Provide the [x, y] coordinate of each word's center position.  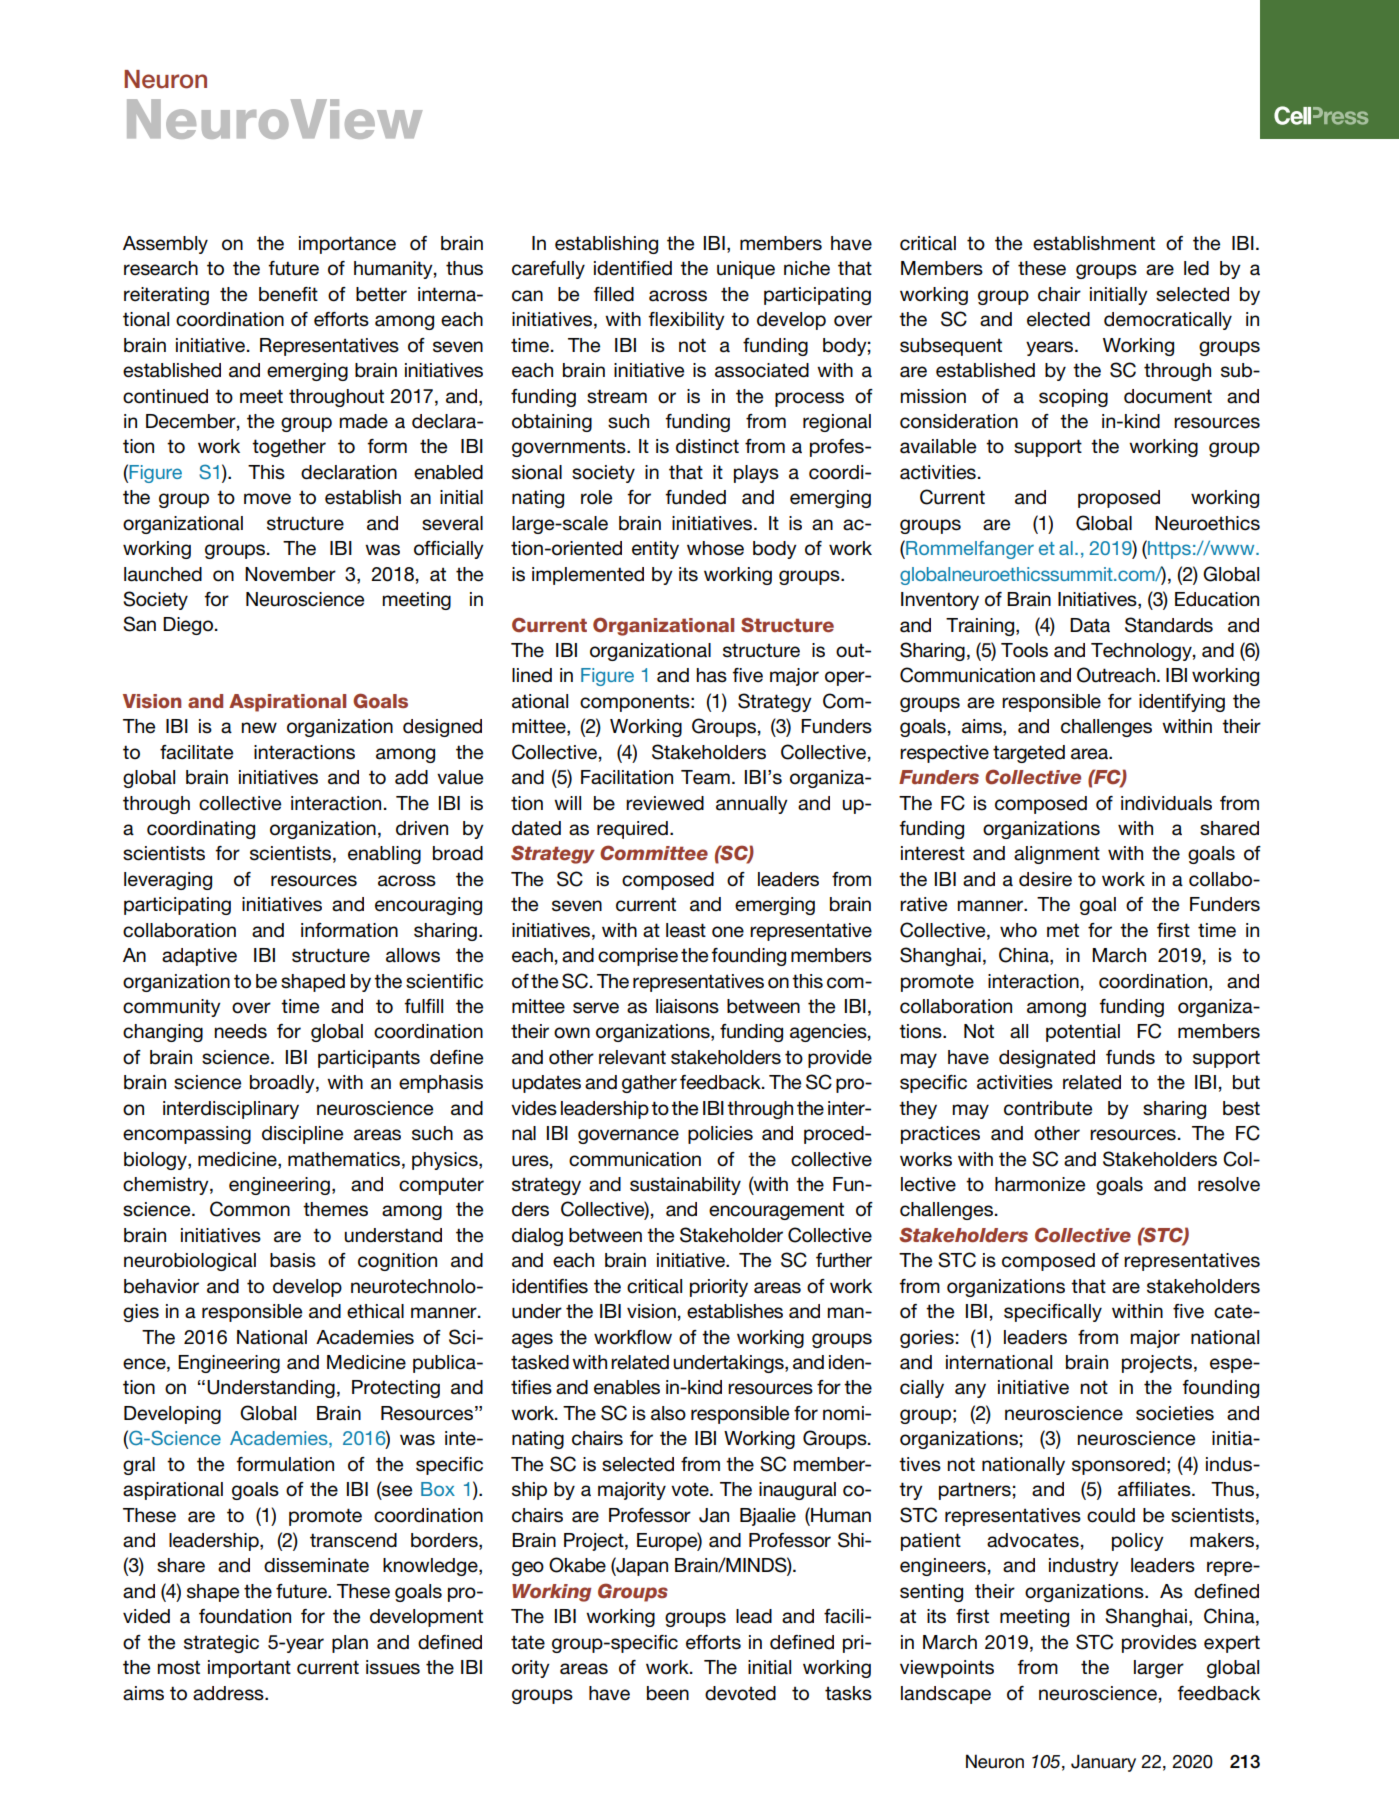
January [1103, 1763]
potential [1083, 1033]
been [668, 1693]
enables [627, 1387]
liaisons [687, 1006]
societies [1175, 1413]
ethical [375, 1311]
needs [240, 1031]
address [229, 1693]
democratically [1168, 321]
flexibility [686, 321]
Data [1090, 625]
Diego [188, 626]
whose [715, 548]
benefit [288, 294]
